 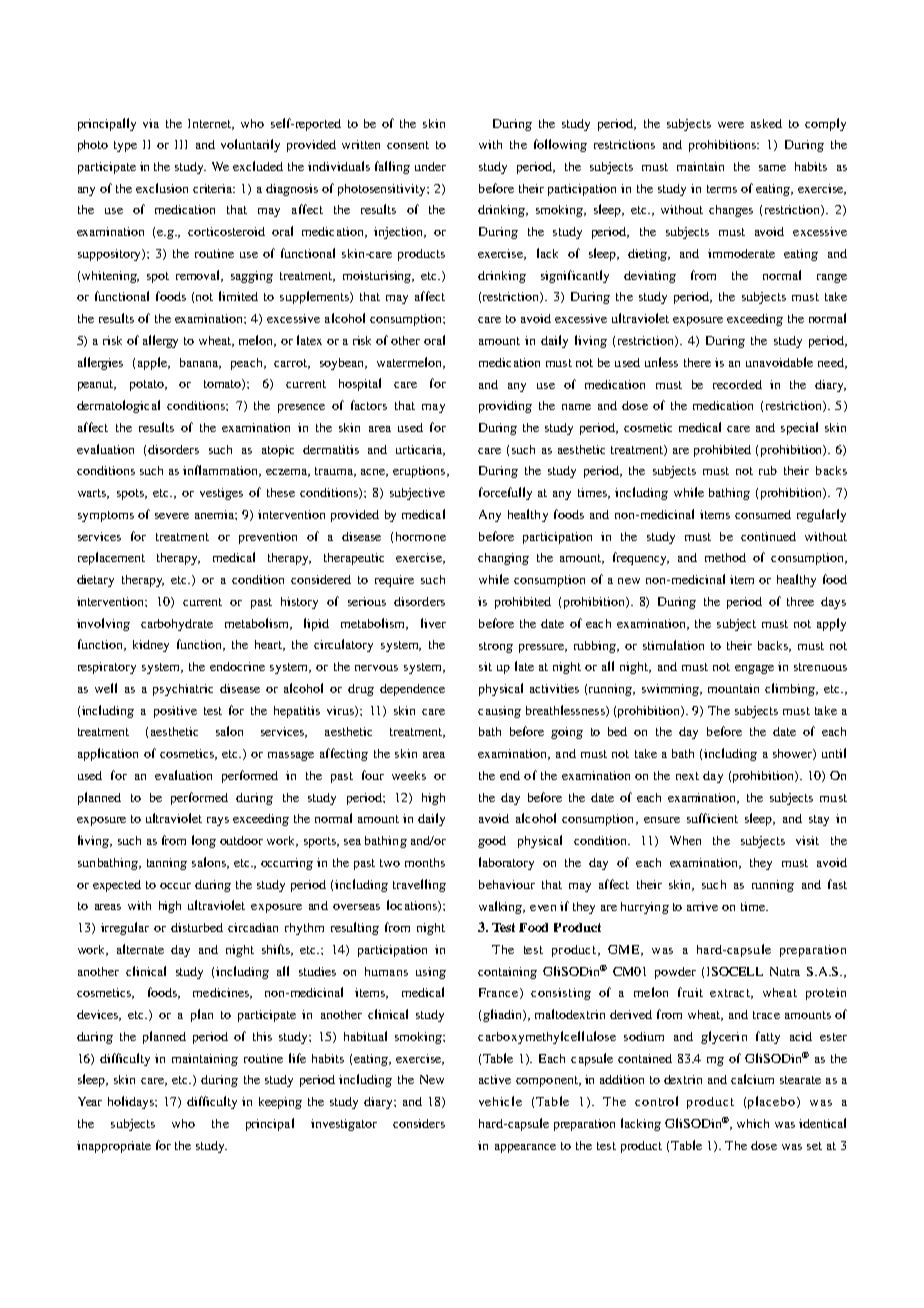 What do you see at coordinates (772, 168) in the image?
I see `same` at bounding box center [772, 168].
